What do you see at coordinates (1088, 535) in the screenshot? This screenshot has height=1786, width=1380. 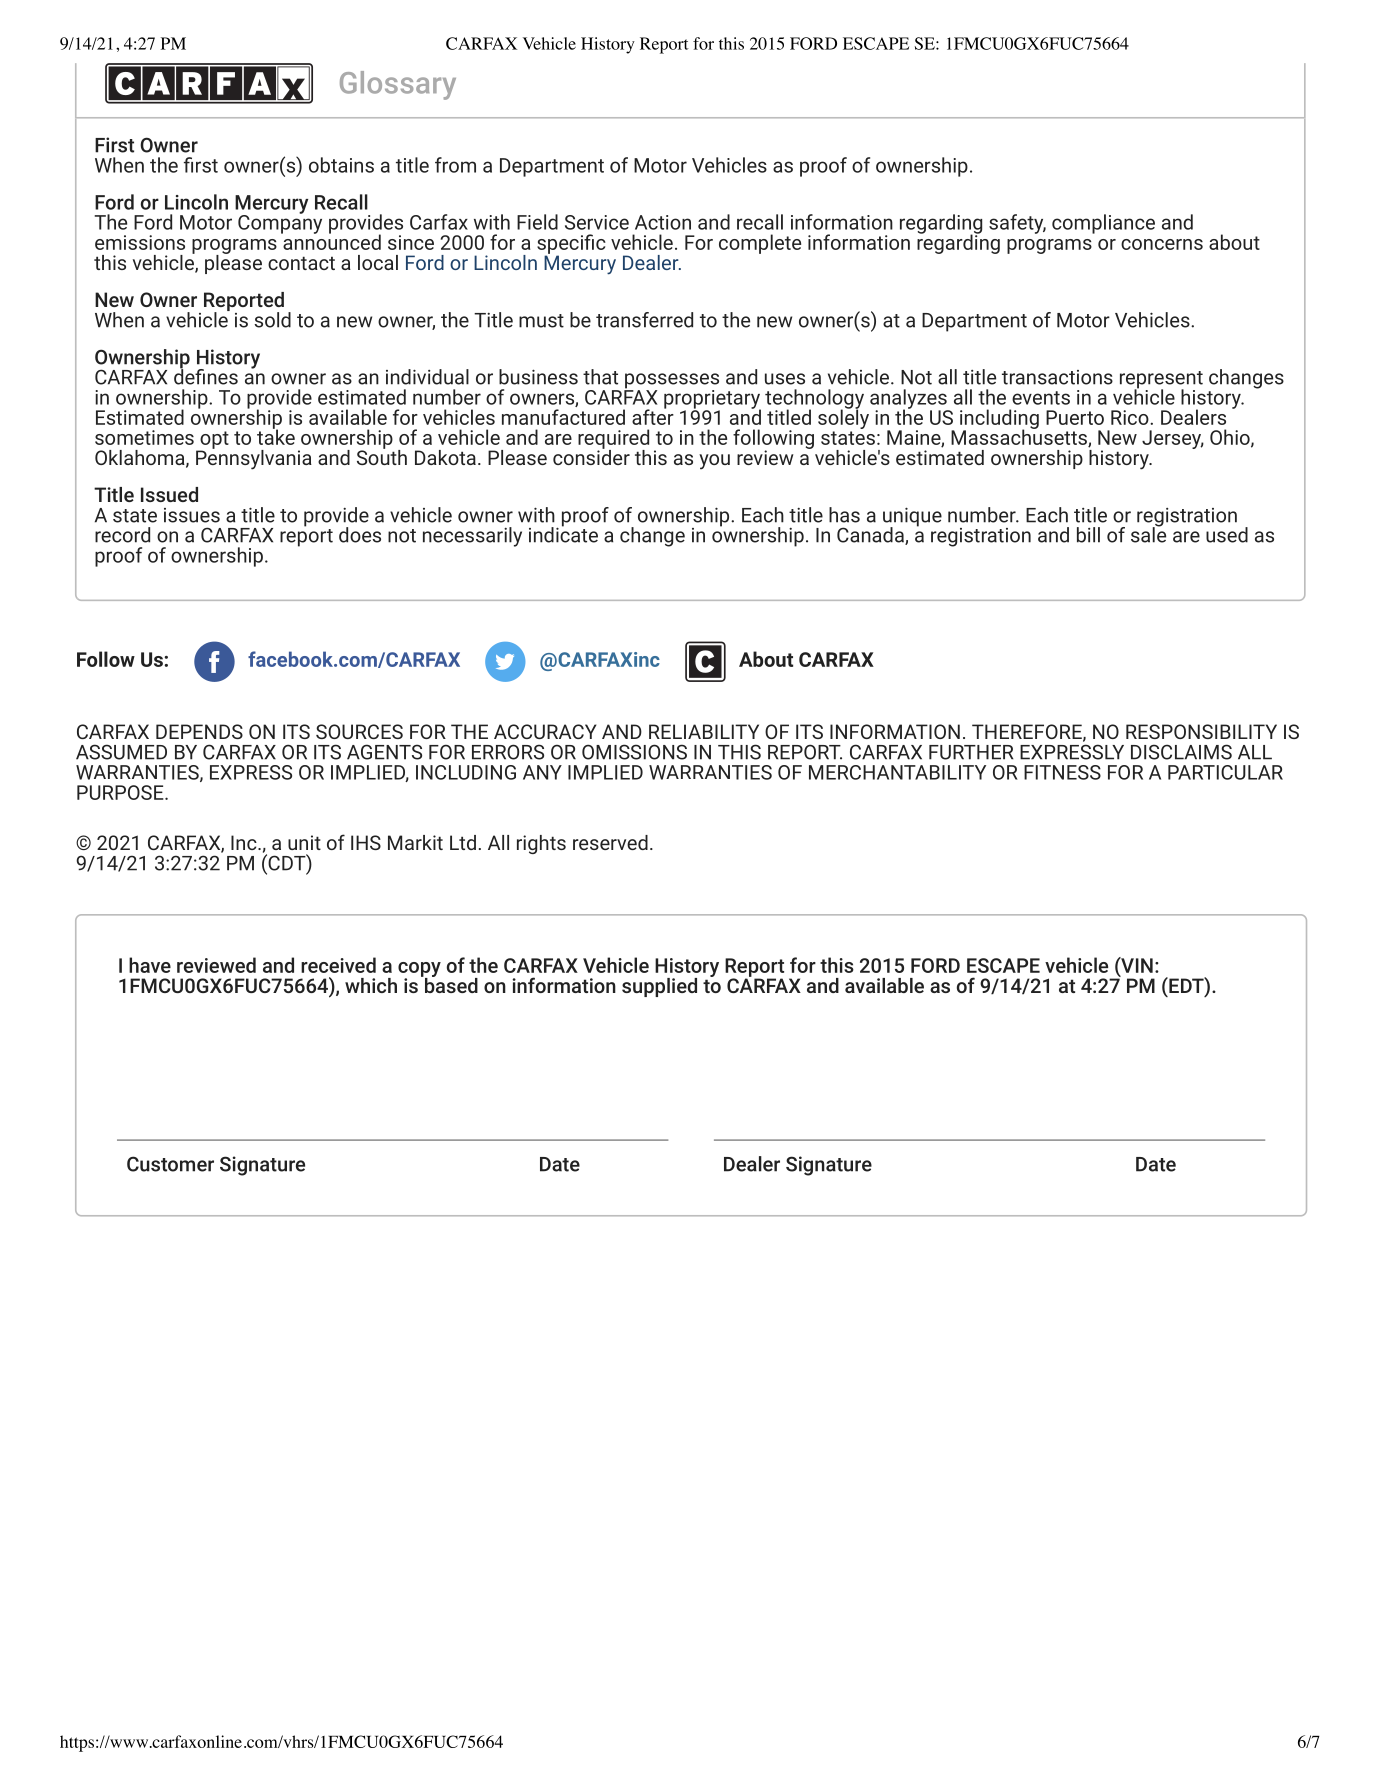 I see `bill` at bounding box center [1088, 535].
